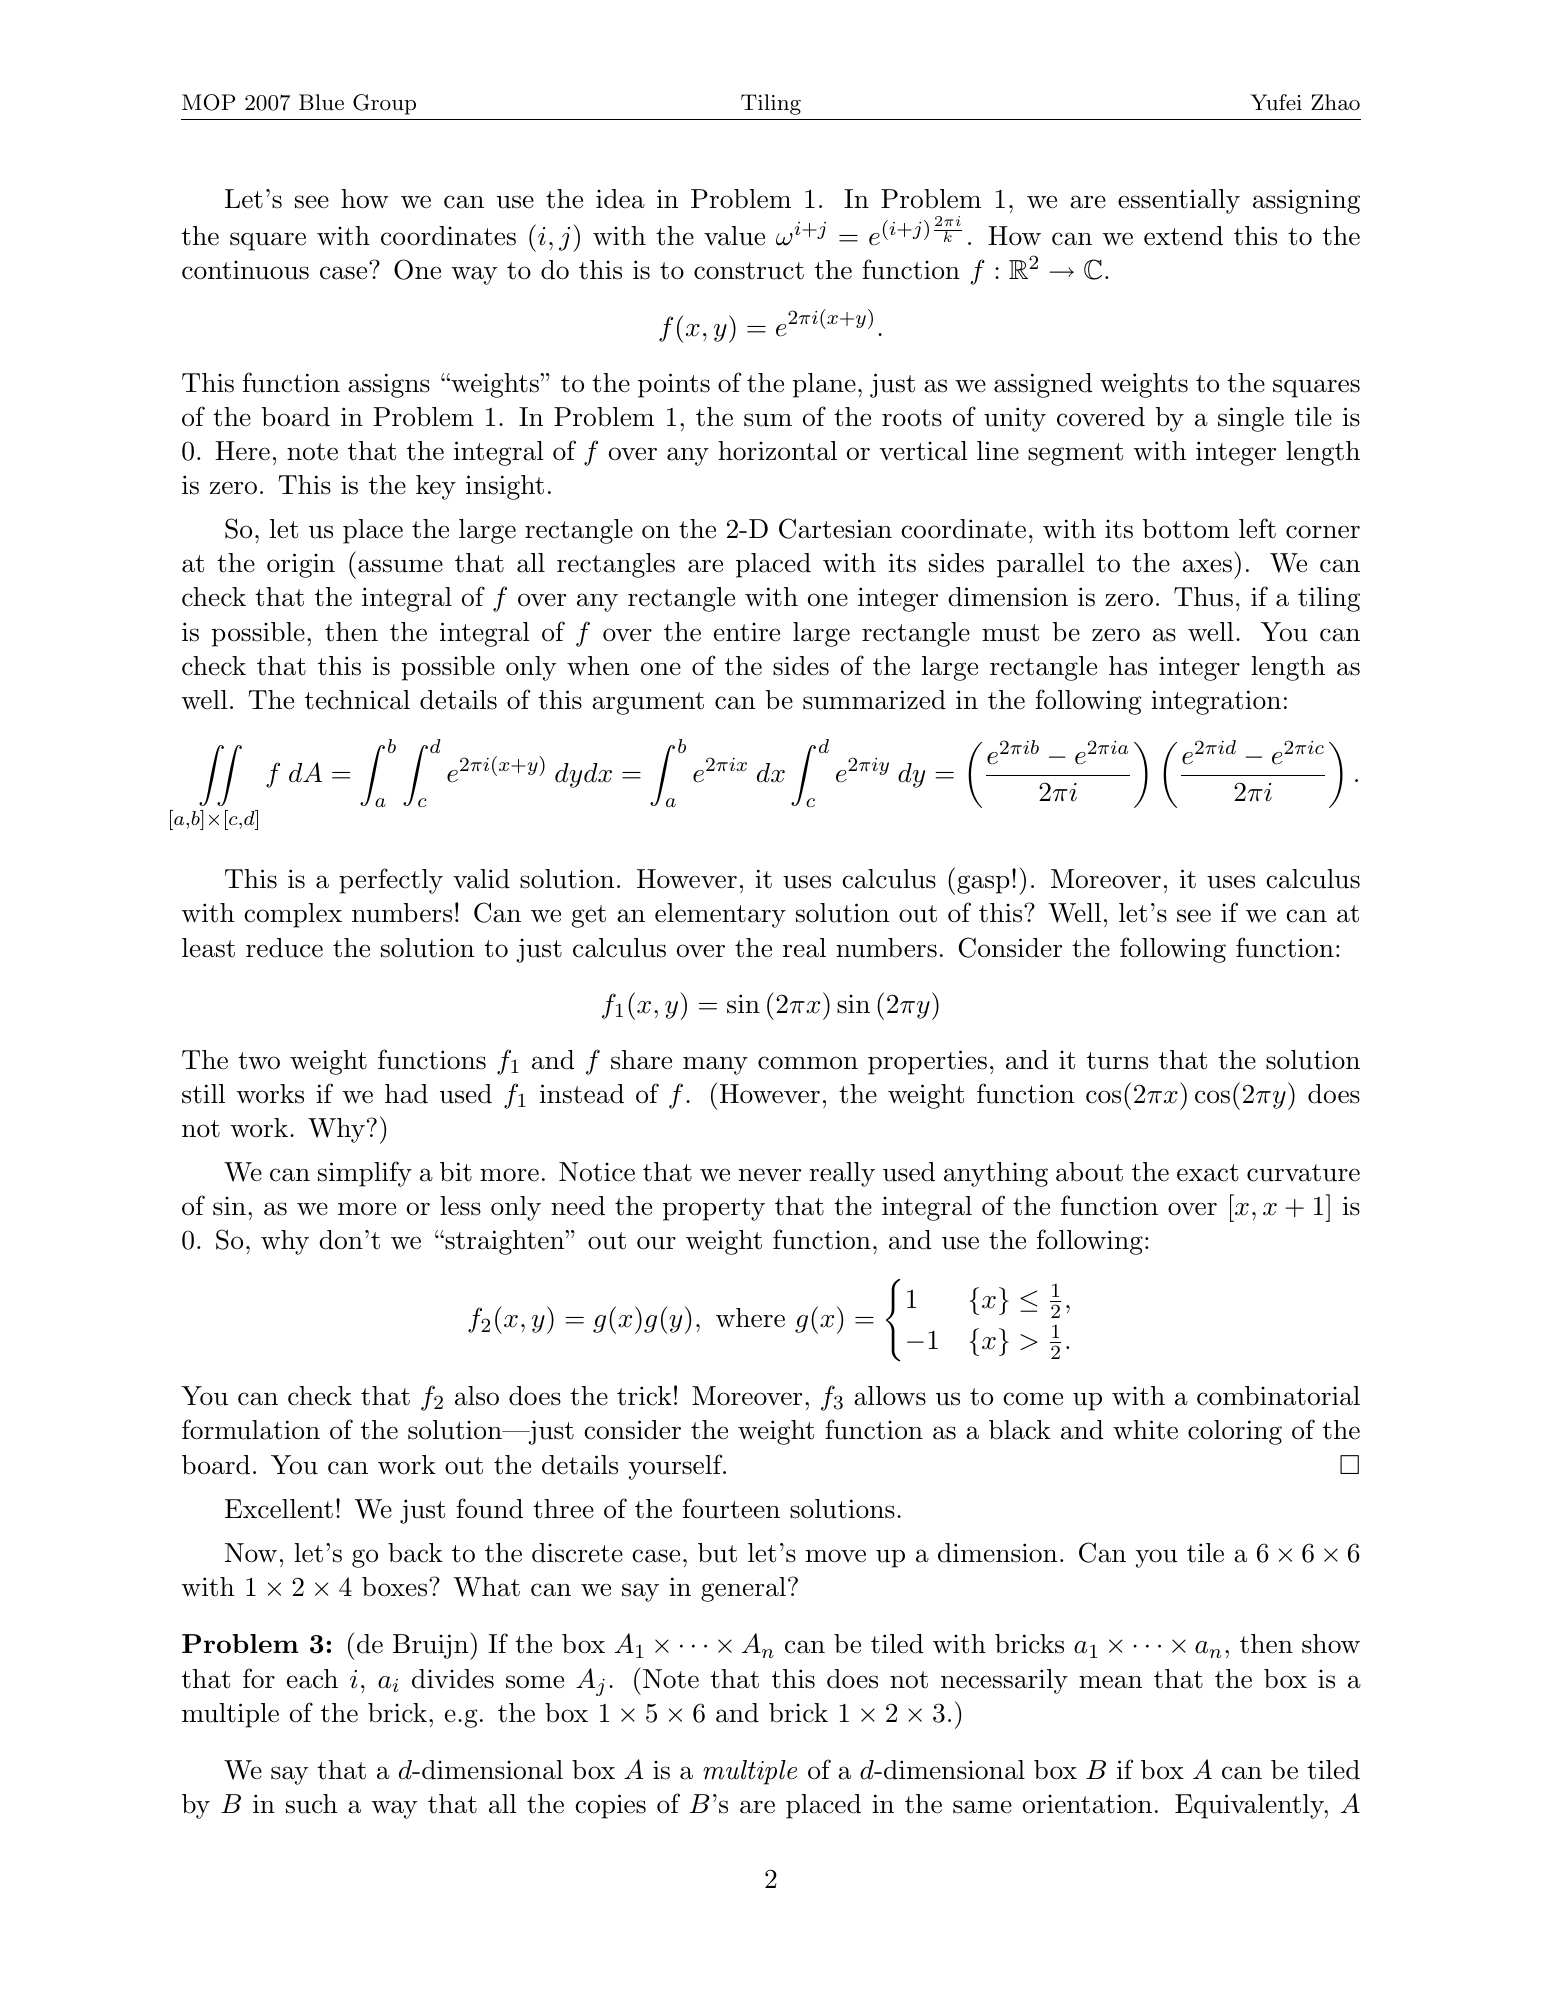 The height and width of the screenshot is (1995, 1542). What do you see at coordinates (1179, 201) in the screenshot?
I see `essentially` at bounding box center [1179, 201].
